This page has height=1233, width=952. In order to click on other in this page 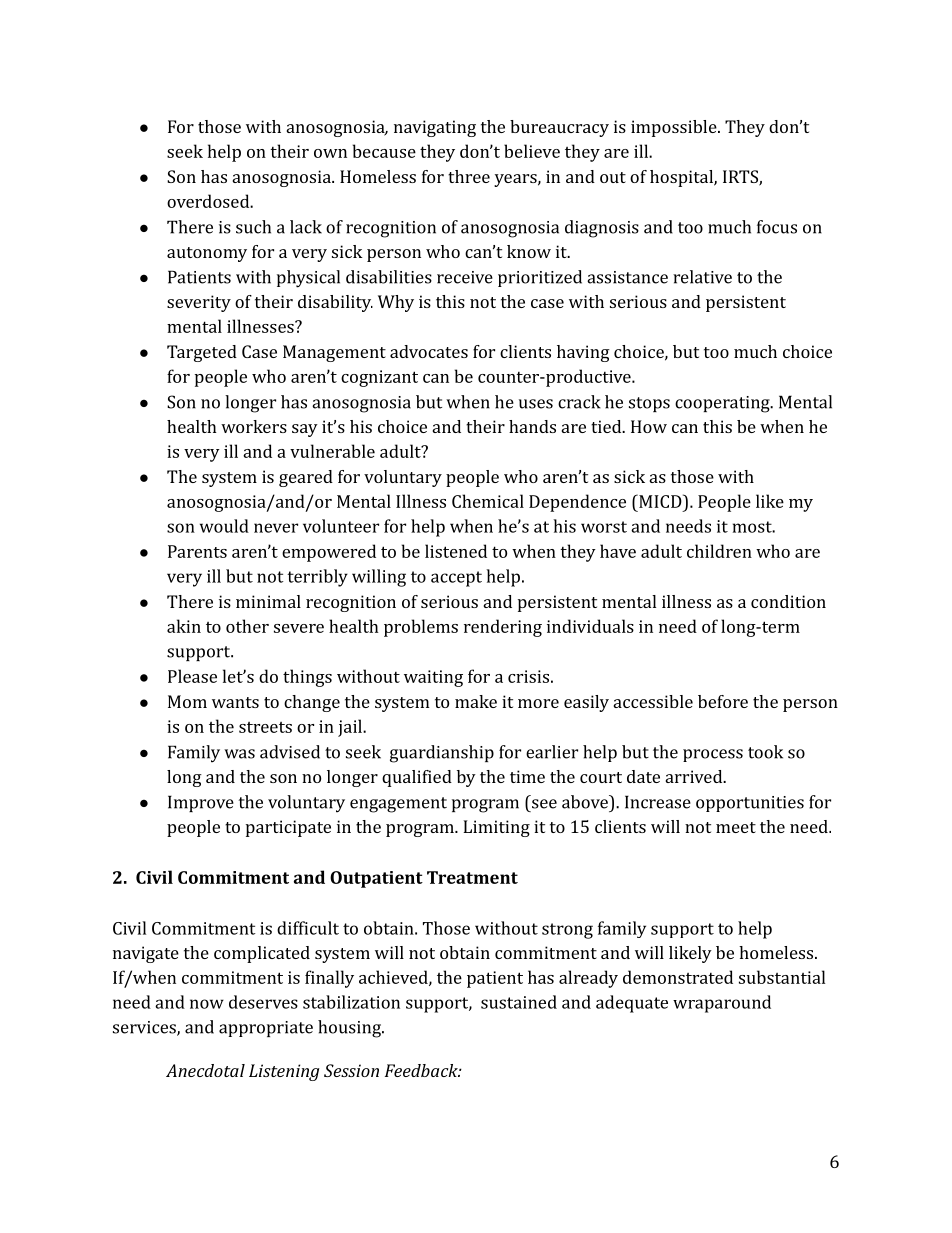, I will do `click(247, 626)`.
